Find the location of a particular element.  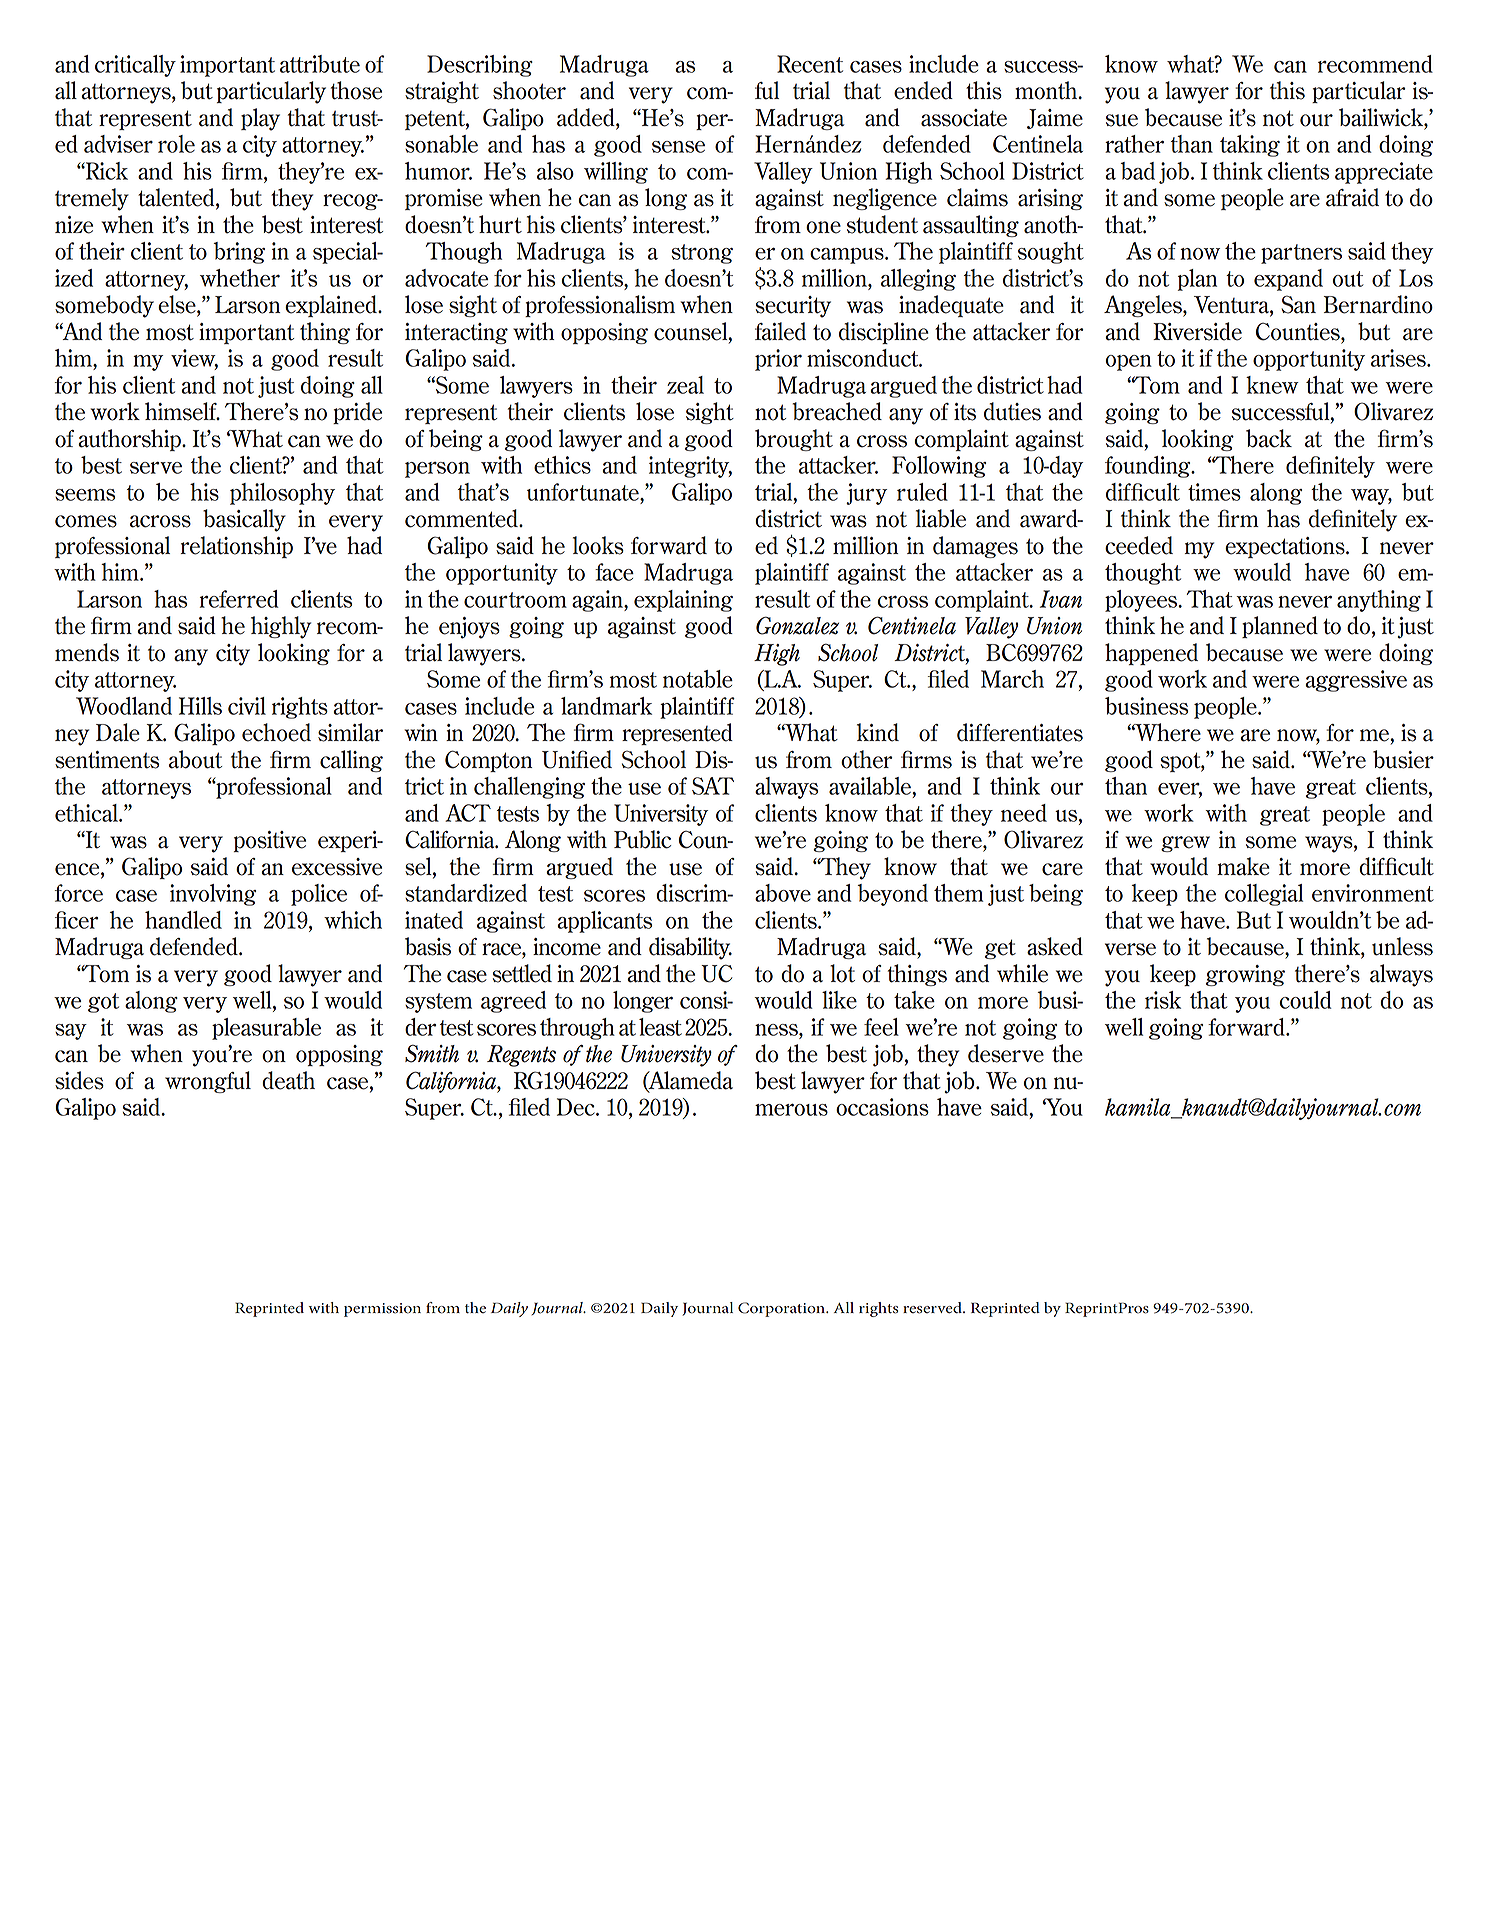

play is located at coordinates (260, 119).
